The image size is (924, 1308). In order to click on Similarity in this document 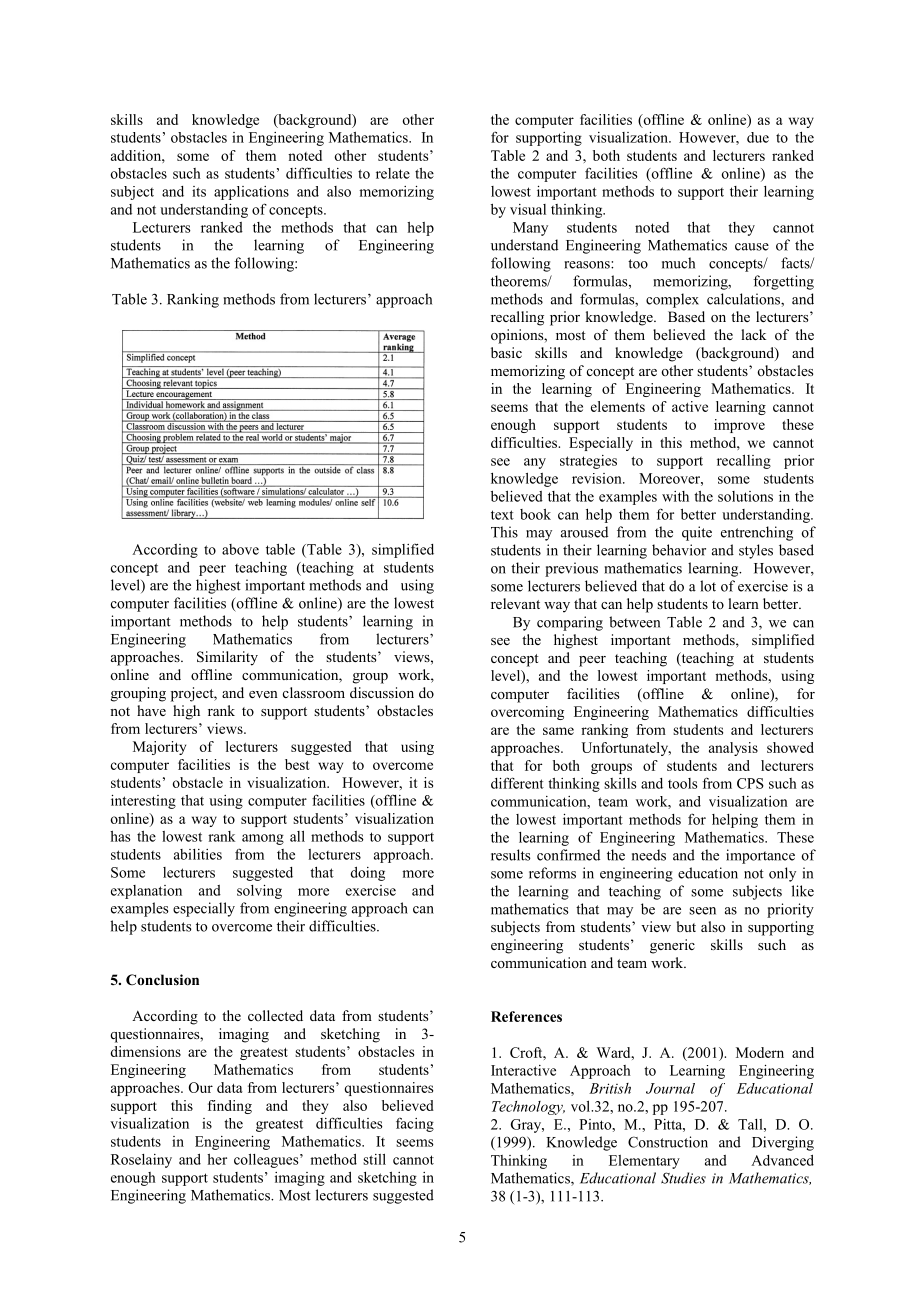, I will do `click(227, 658)`.
